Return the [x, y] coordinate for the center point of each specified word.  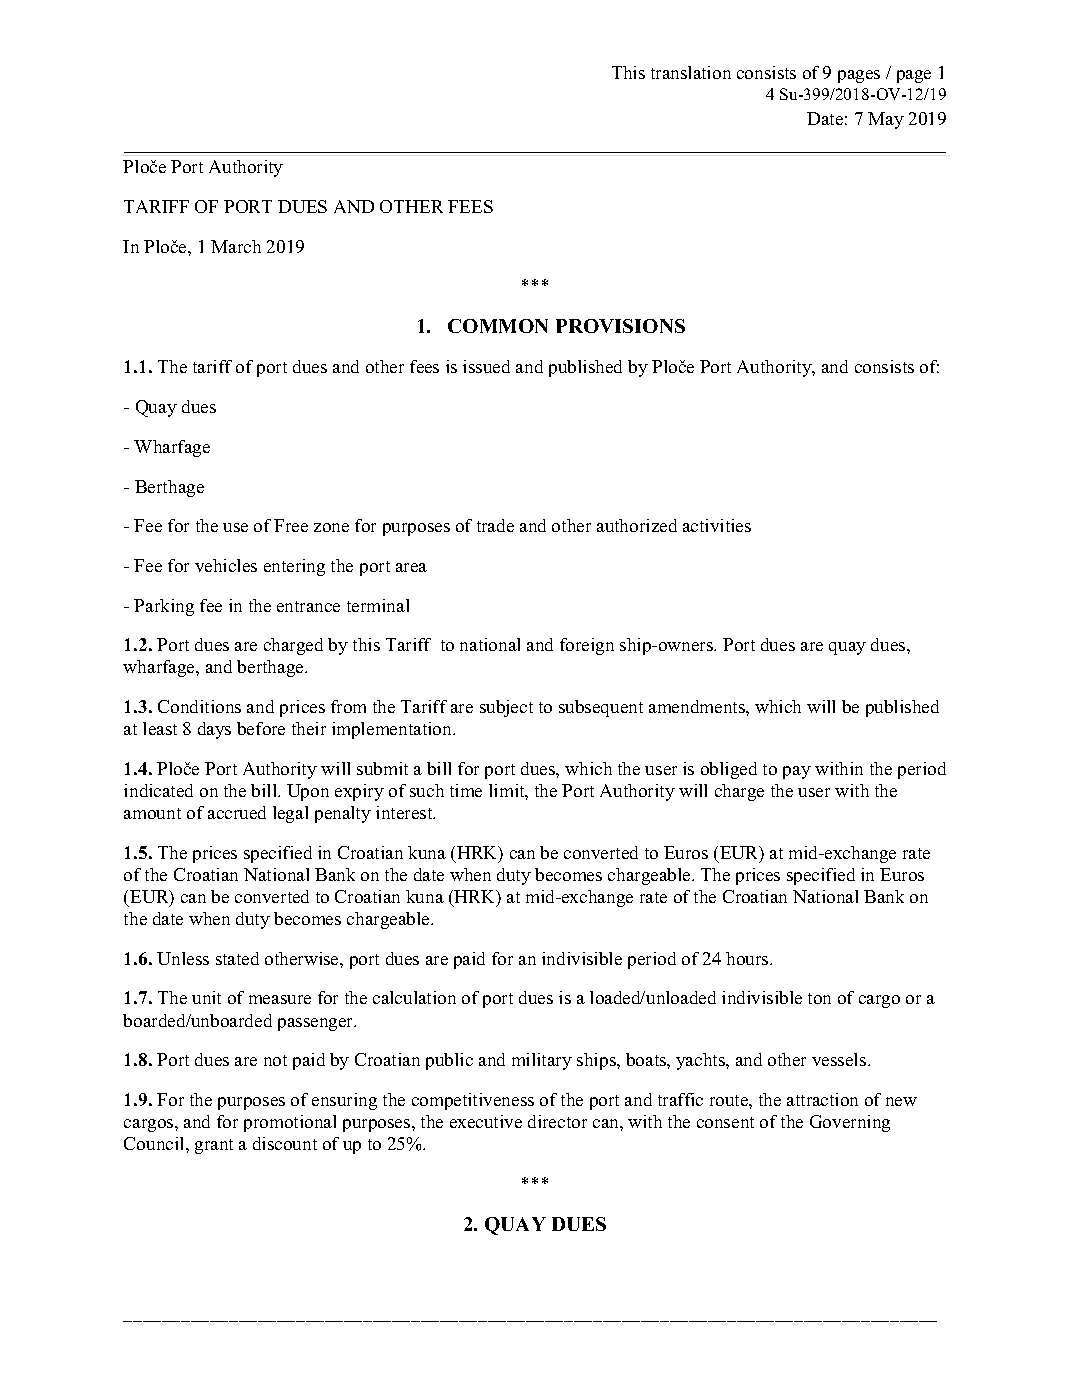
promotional [290, 1123]
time [466, 790]
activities [717, 525]
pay [797, 772]
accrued [237, 812]
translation [691, 72]
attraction [822, 1099]
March [236, 246]
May [886, 120]
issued [486, 366]
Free [291, 525]
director [557, 1121]
